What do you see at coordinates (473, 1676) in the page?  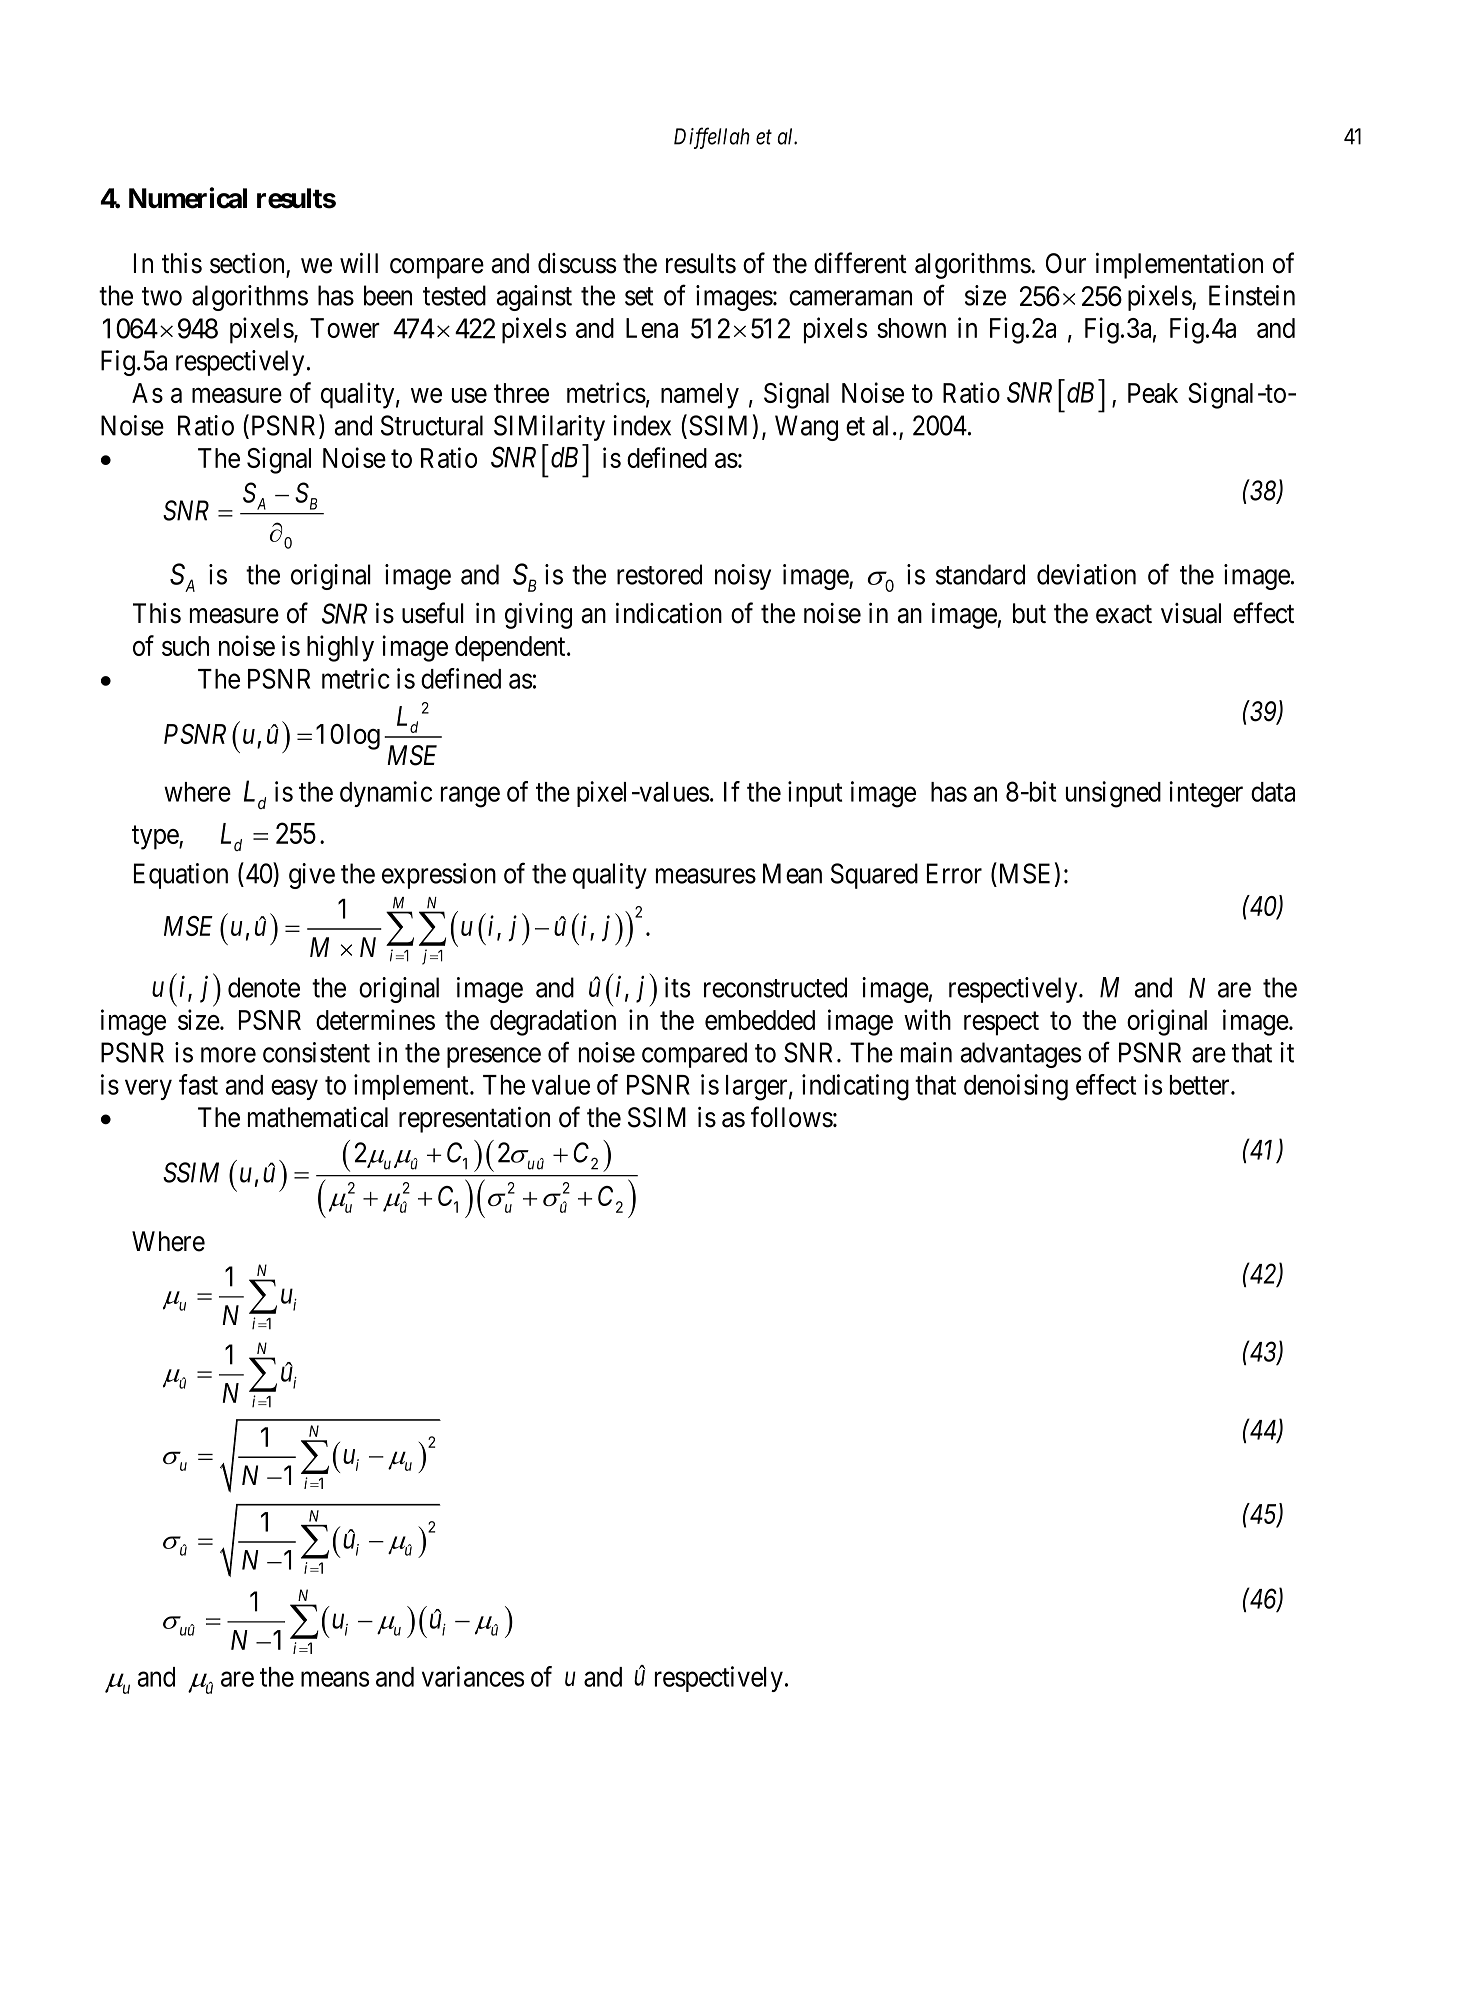 I see `variances` at bounding box center [473, 1676].
